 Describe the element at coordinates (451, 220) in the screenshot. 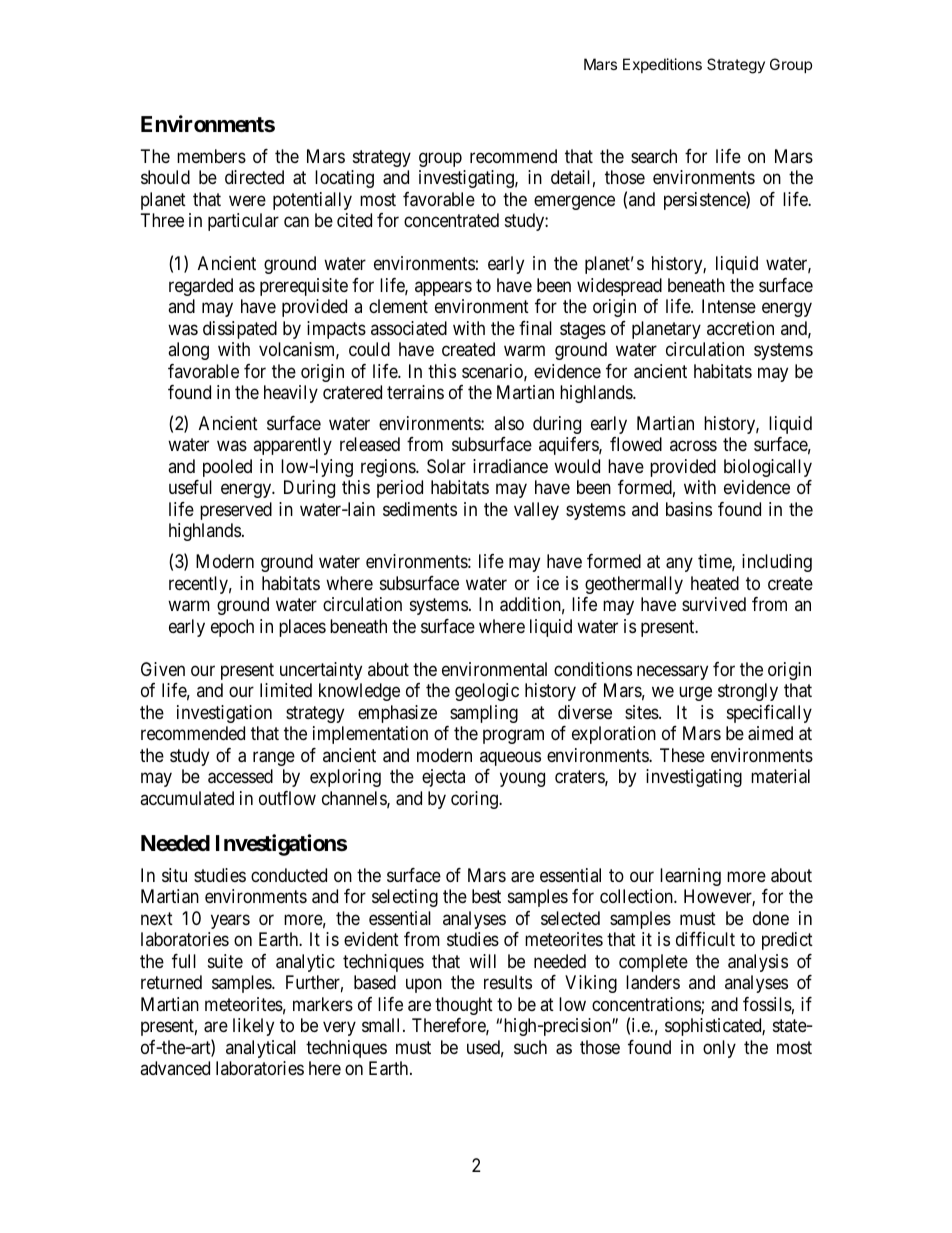

I see `concentrated` at that location.
